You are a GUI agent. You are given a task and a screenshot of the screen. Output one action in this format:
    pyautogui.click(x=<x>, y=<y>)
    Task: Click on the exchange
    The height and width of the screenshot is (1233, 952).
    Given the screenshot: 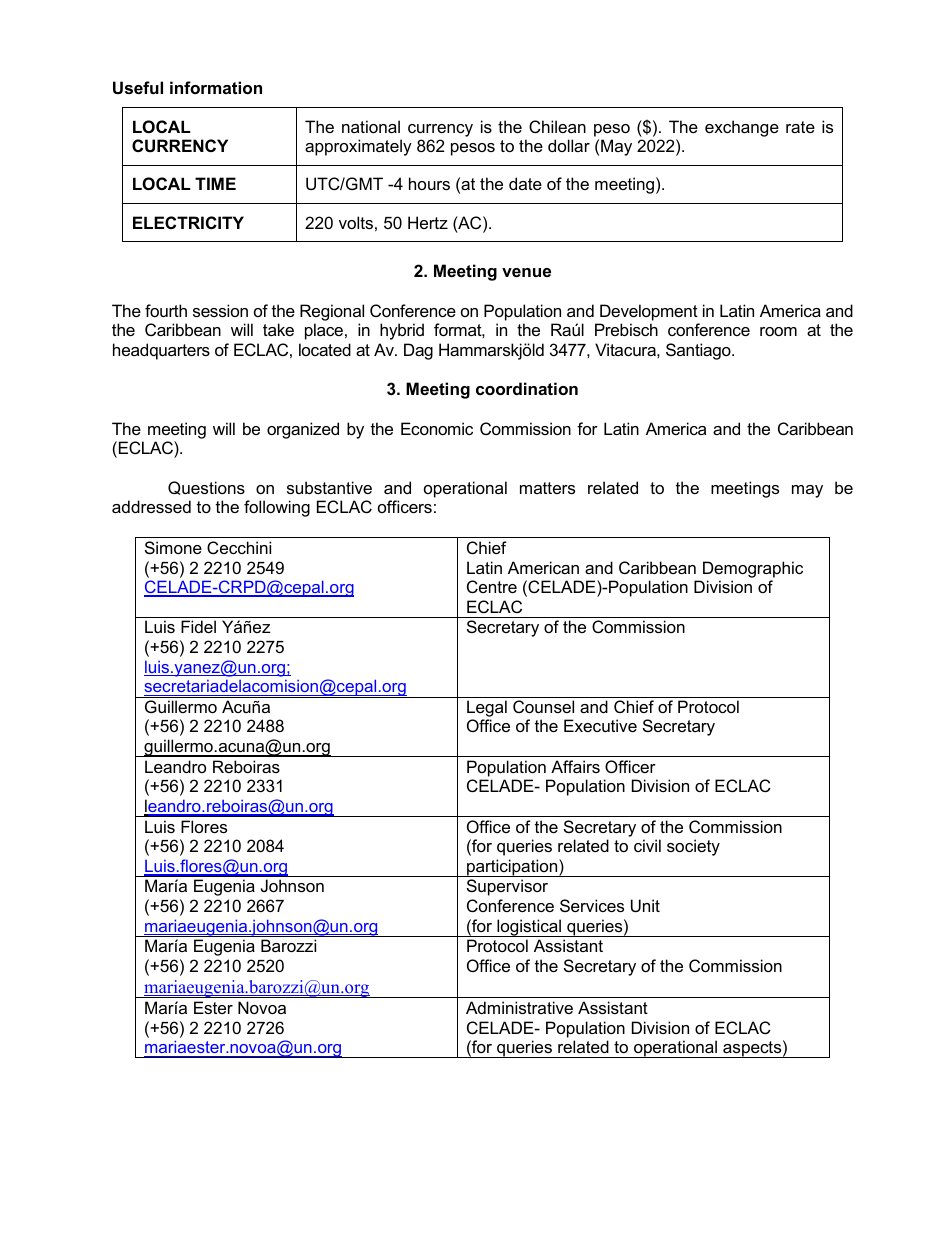 What is the action you would take?
    pyautogui.click(x=742, y=128)
